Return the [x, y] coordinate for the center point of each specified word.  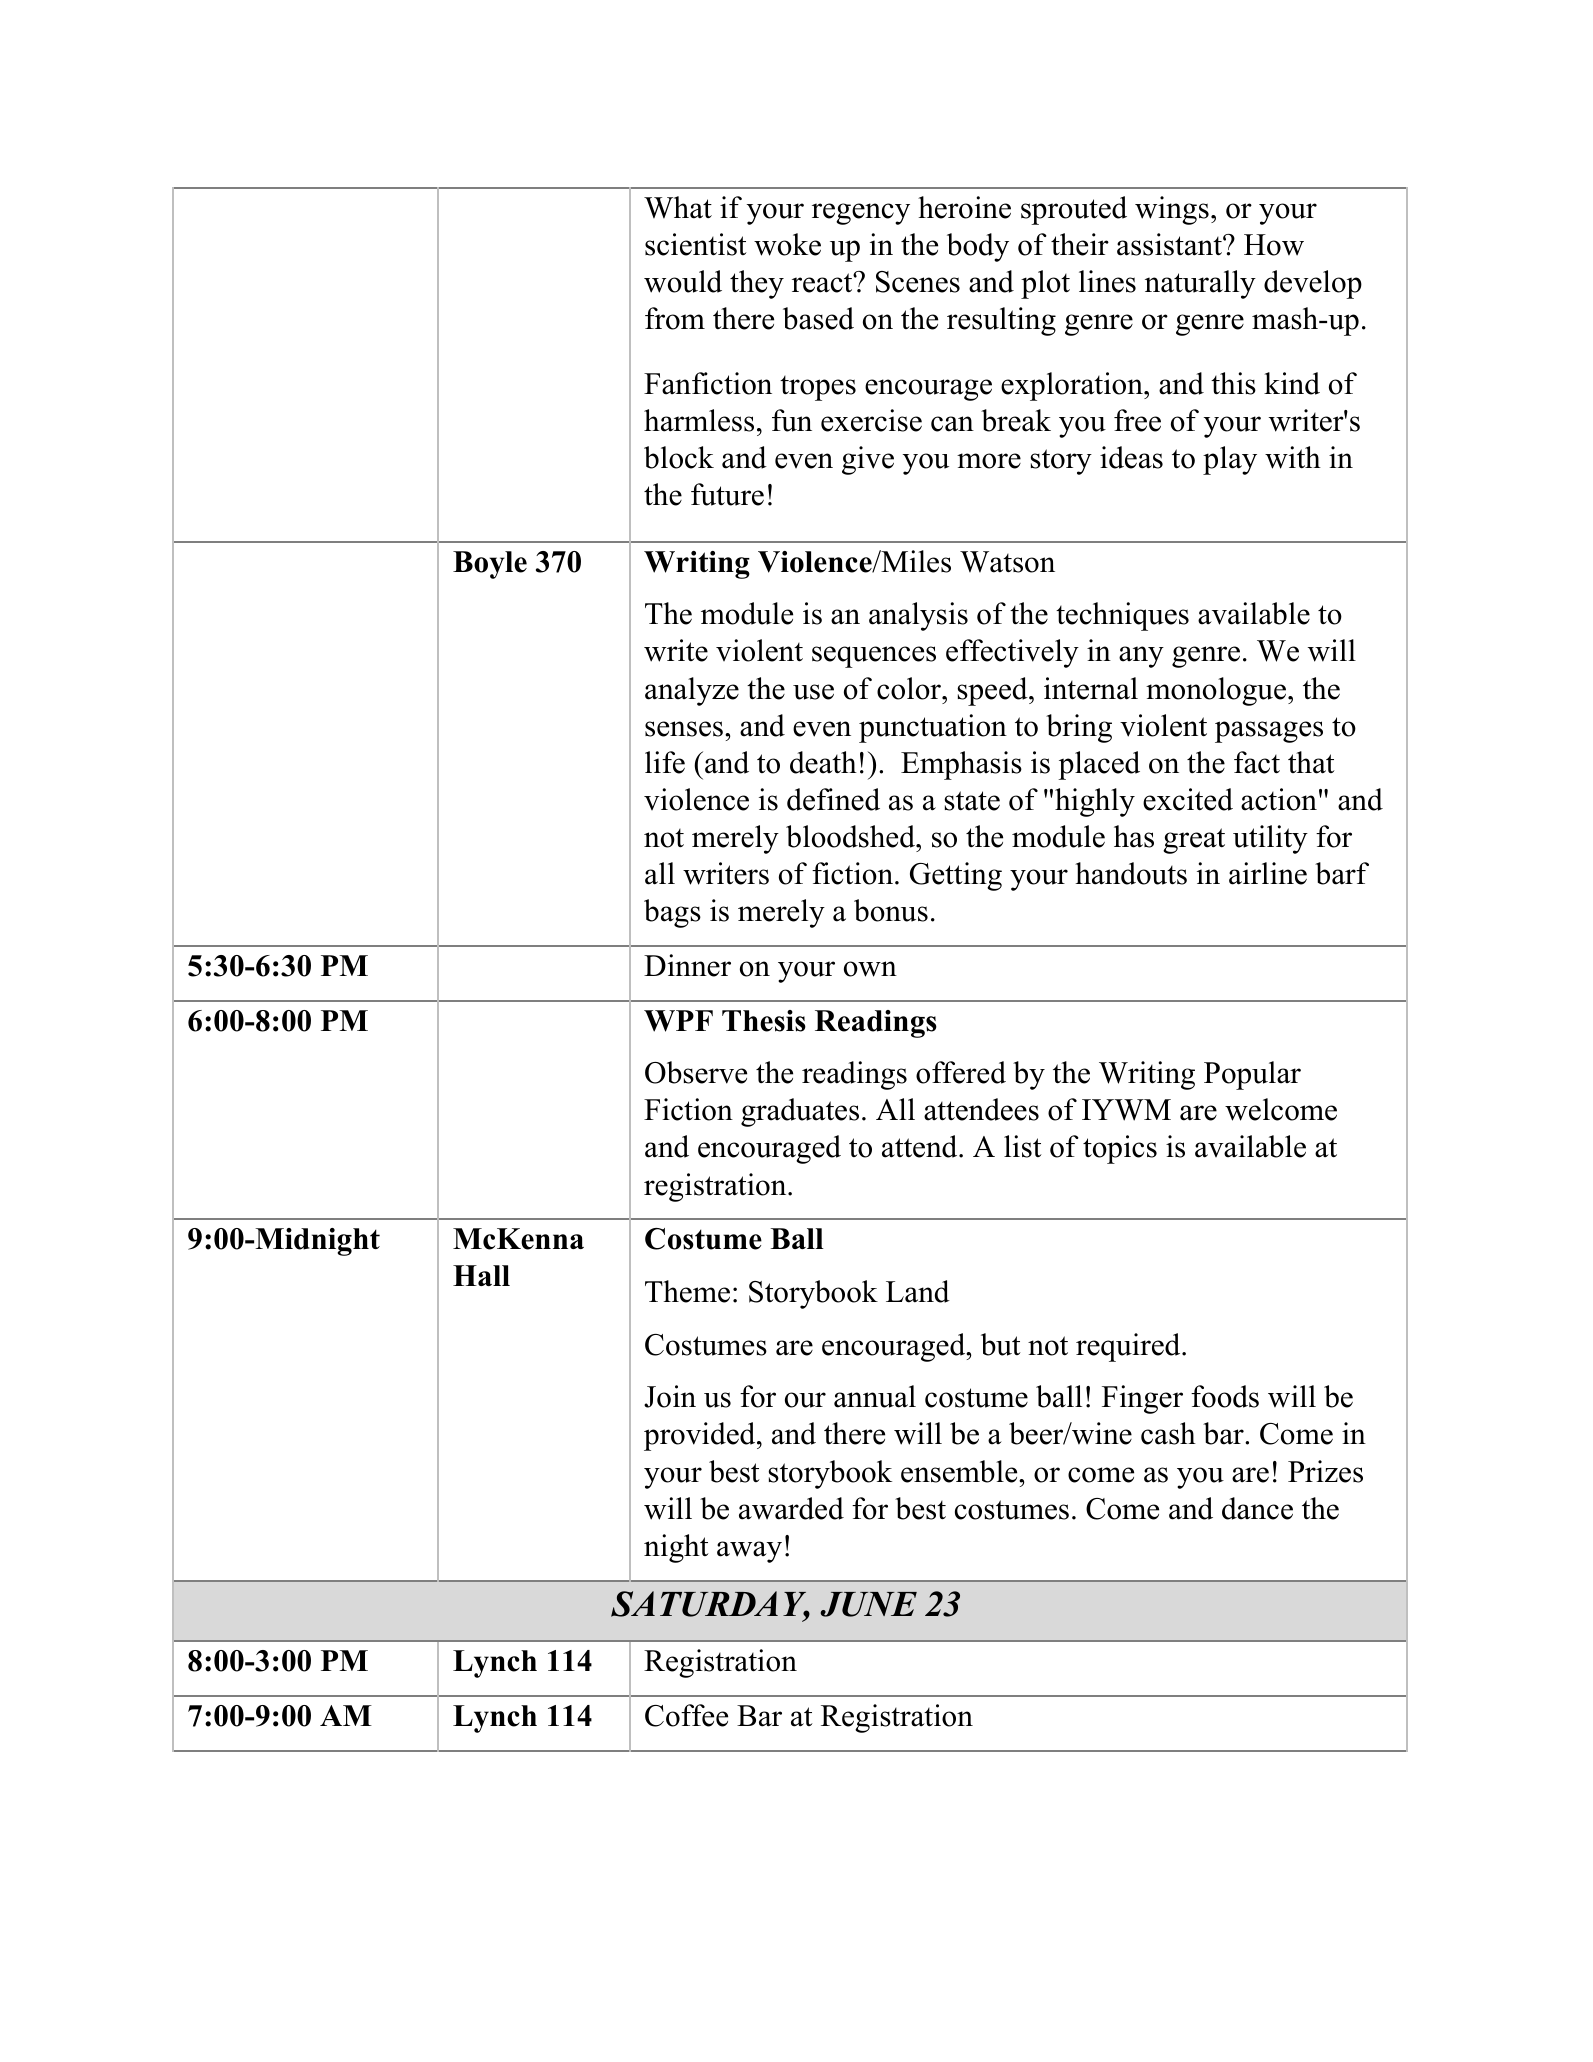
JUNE [869, 1604]
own [870, 969]
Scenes [918, 282]
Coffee [686, 1715]
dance [1257, 1508]
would [683, 281]
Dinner [687, 965]
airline [1268, 873]
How [1274, 245]
